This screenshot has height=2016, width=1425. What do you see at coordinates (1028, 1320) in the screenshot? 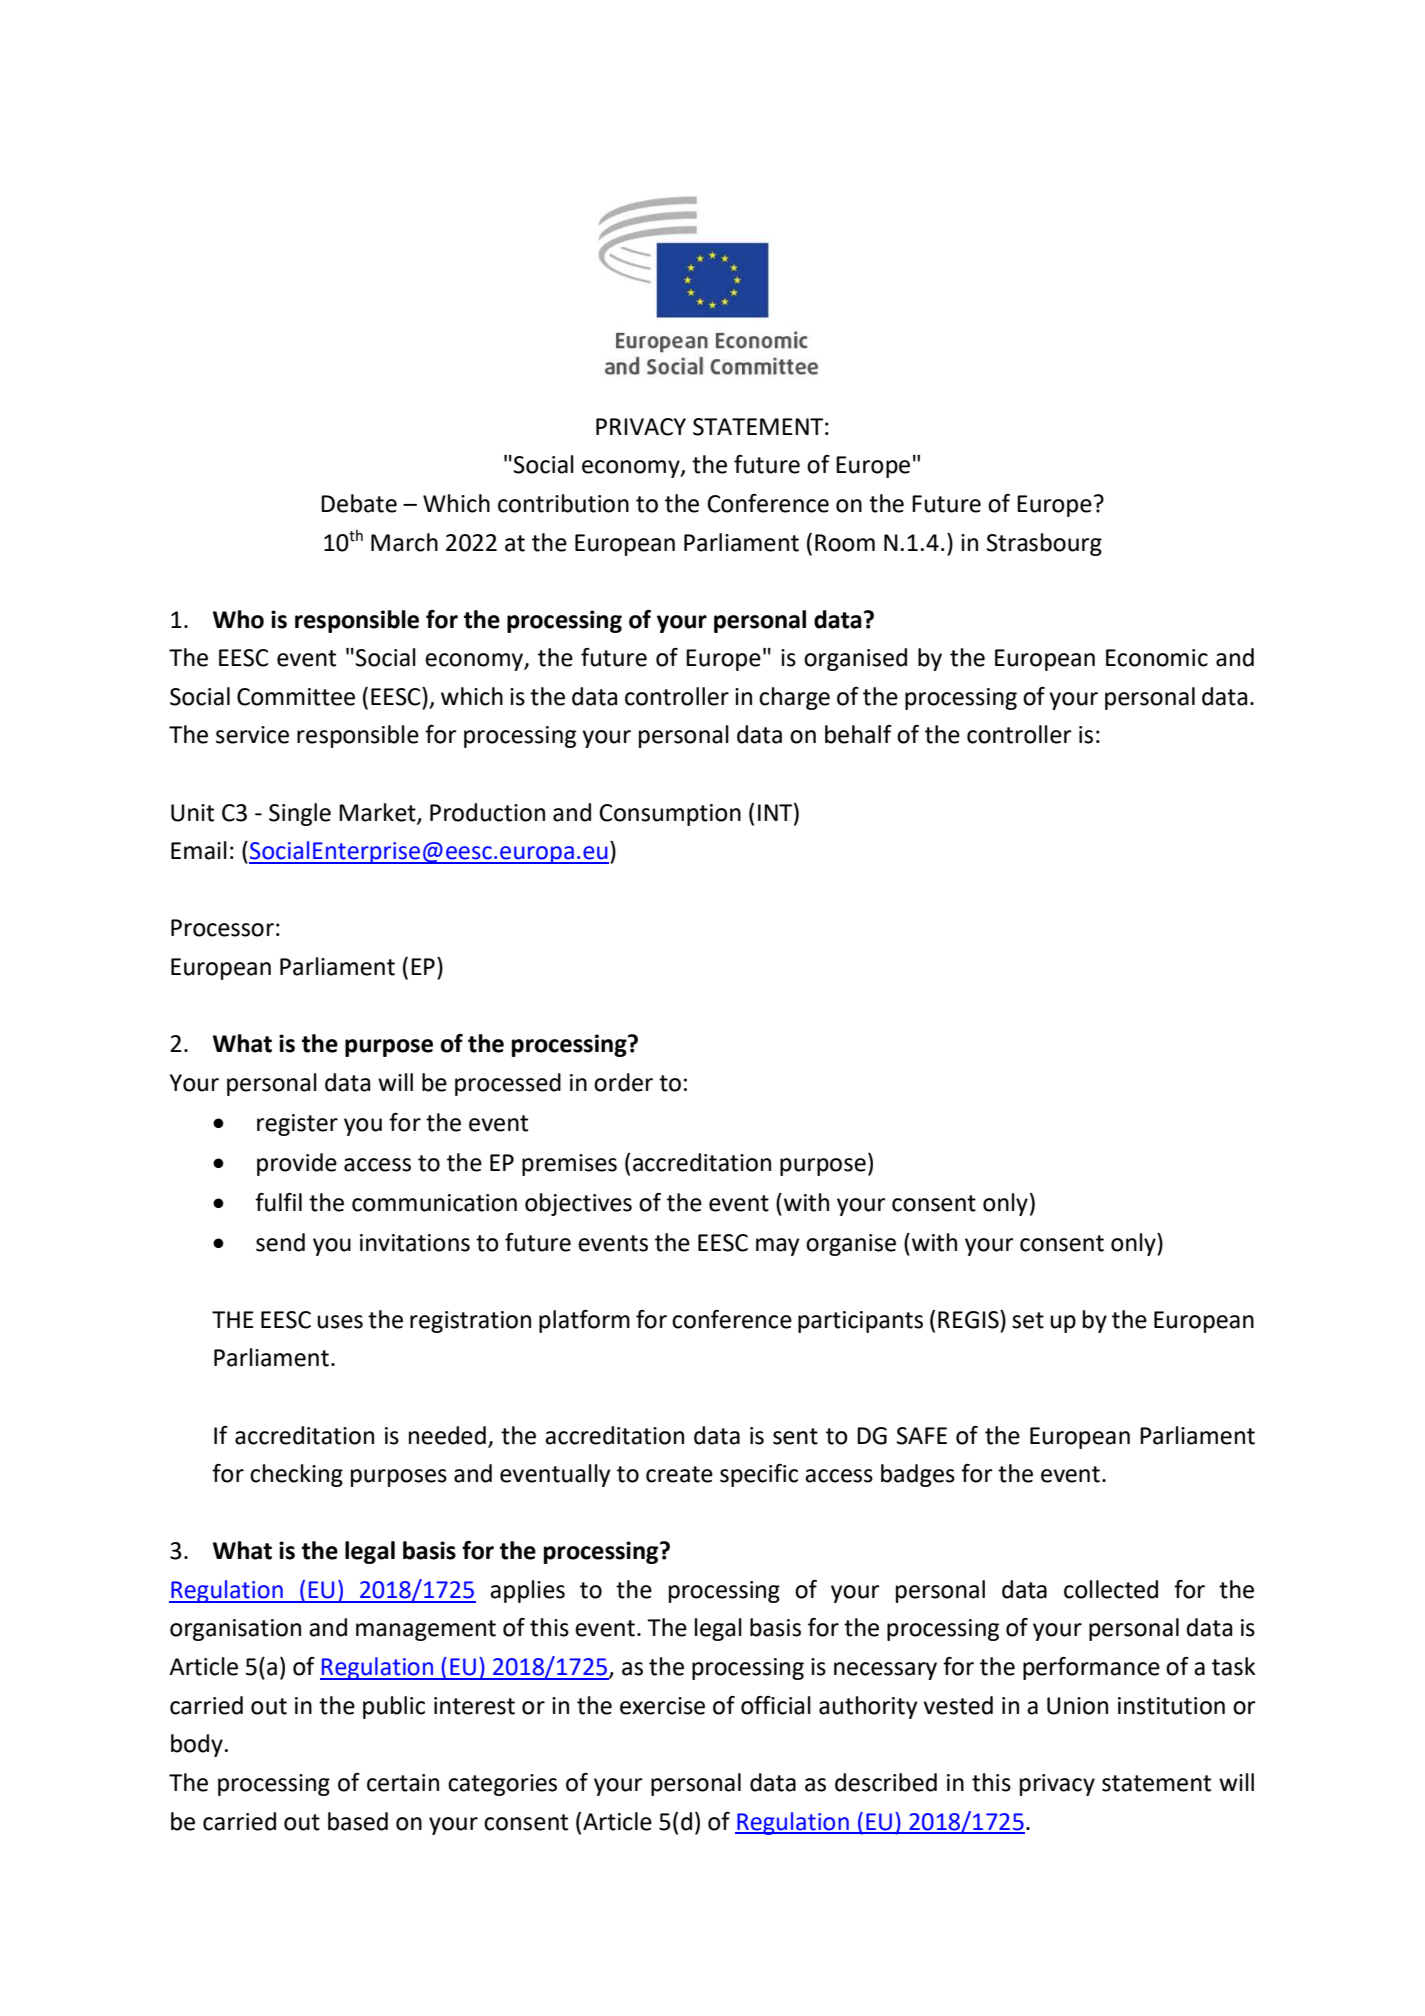
I see `set` at bounding box center [1028, 1320].
